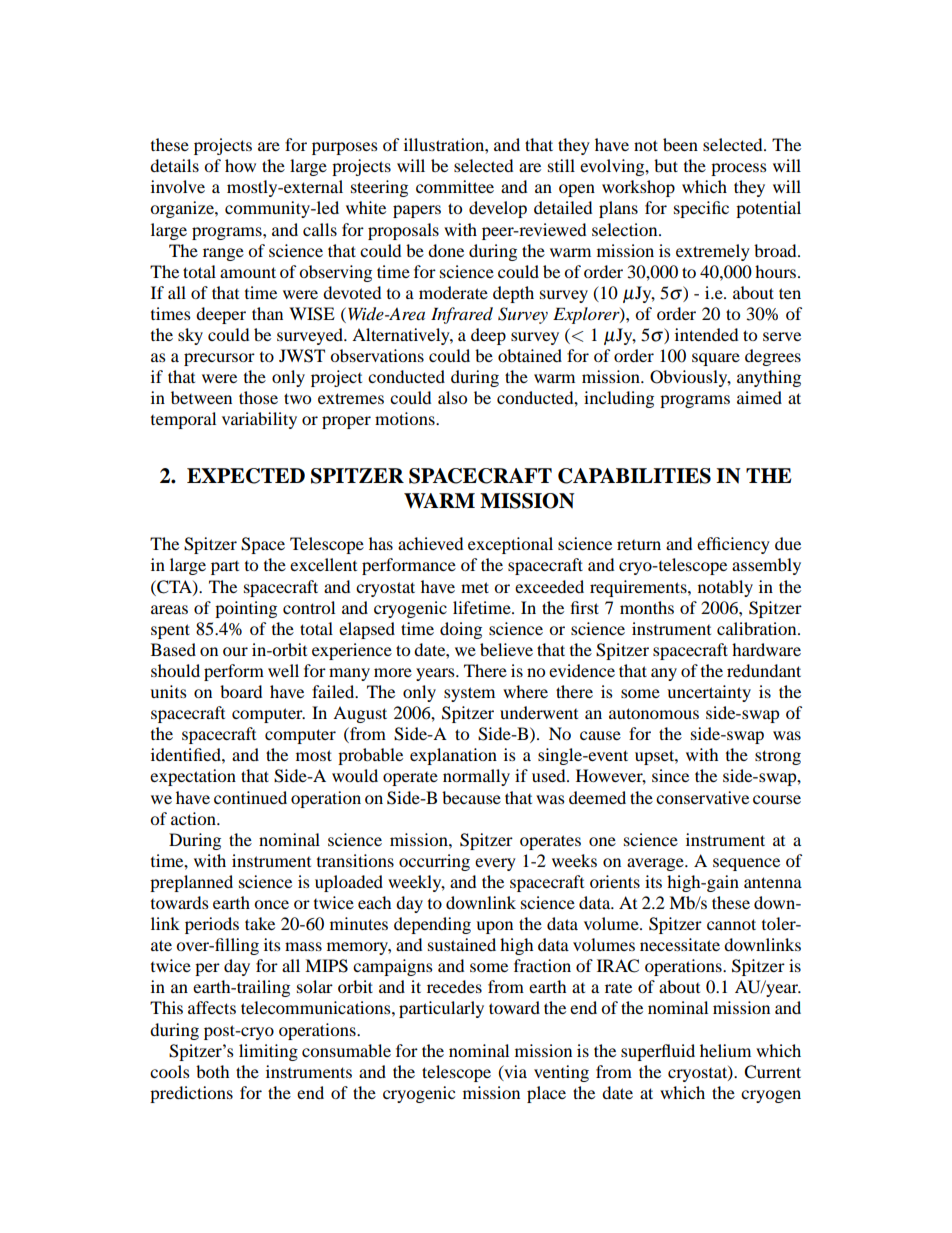  Describe the element at coordinates (725, 588) in the document. I see `notably` at that location.
